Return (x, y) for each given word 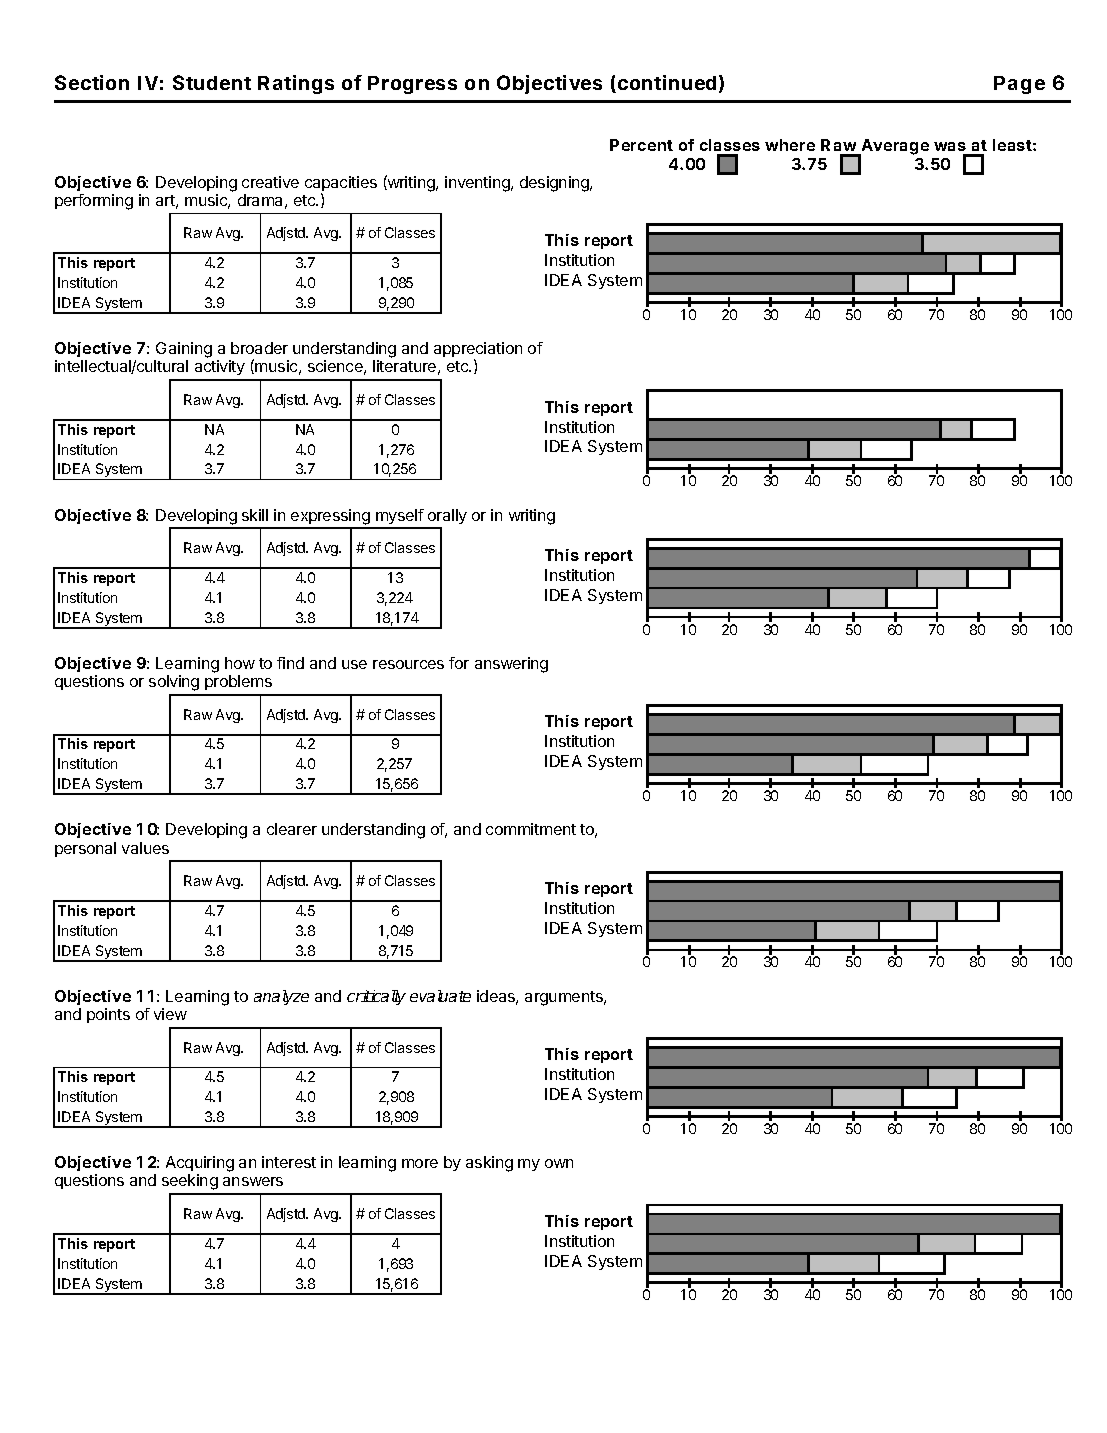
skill (255, 515)
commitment (531, 829)
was (951, 148)
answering (511, 665)
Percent (641, 145)
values (145, 848)
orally (447, 516)
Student (212, 82)
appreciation (478, 351)
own (559, 1163)
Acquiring (200, 1165)
